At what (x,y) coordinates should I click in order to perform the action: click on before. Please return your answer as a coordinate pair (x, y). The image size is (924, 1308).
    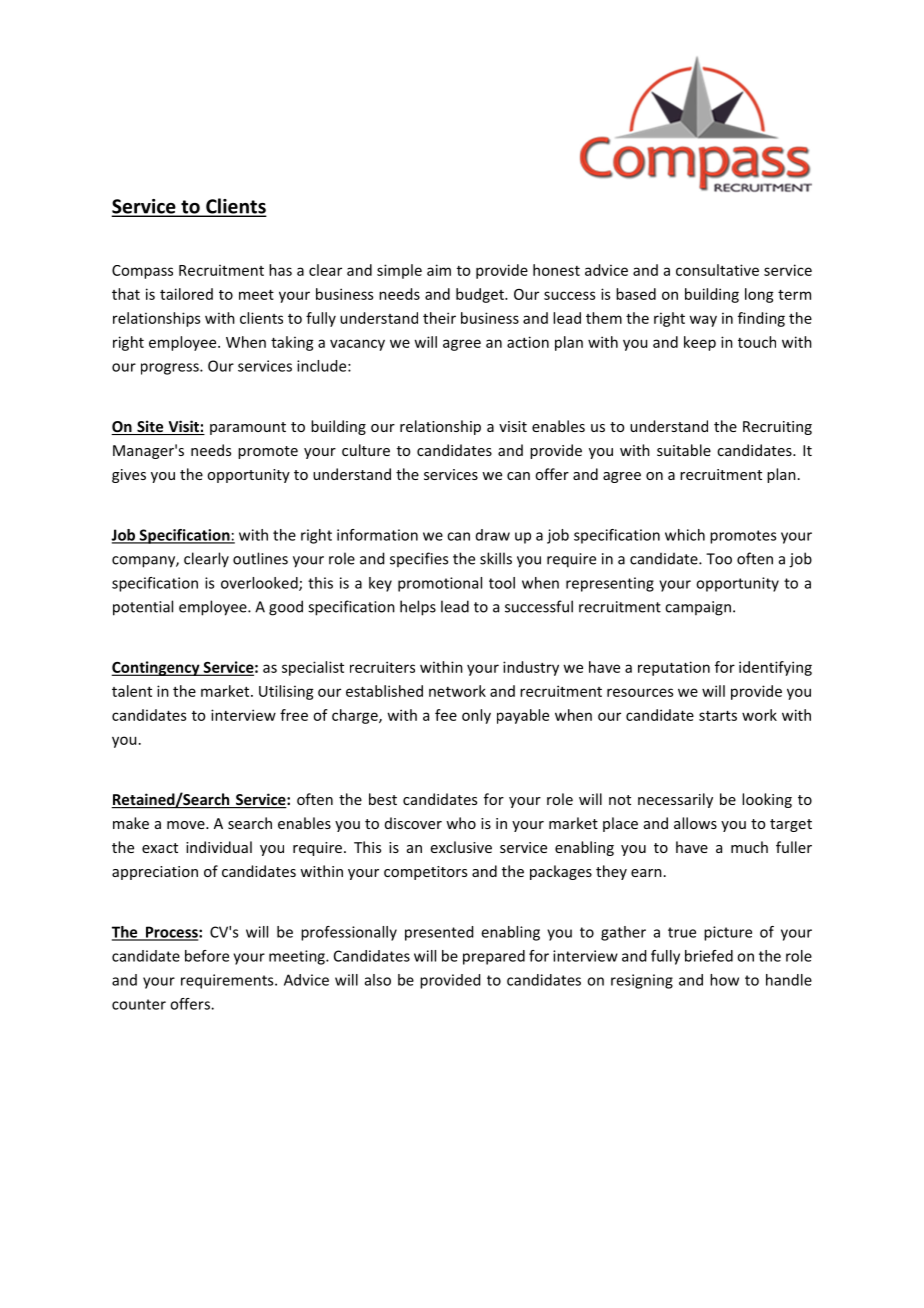
    Looking at the image, I should click on (207, 956).
